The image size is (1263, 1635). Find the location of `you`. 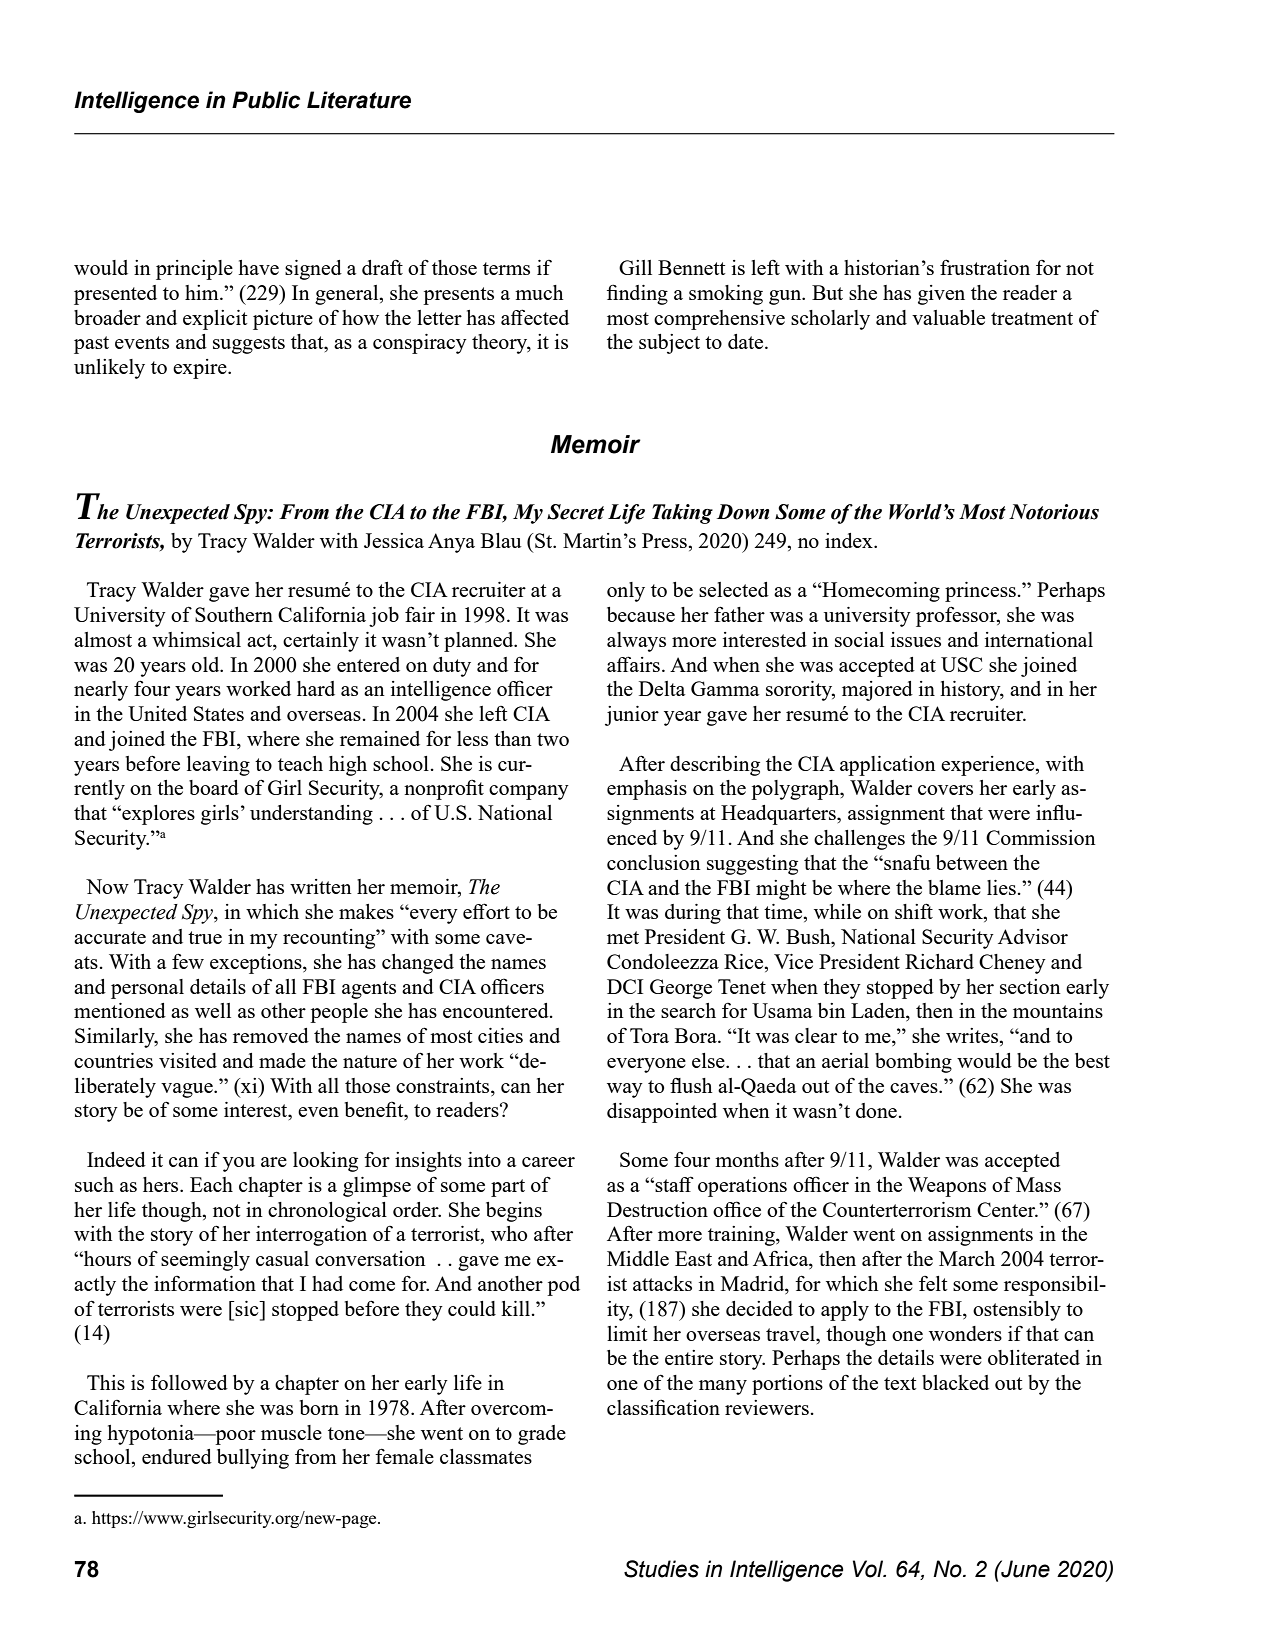

you is located at coordinates (239, 1164).
